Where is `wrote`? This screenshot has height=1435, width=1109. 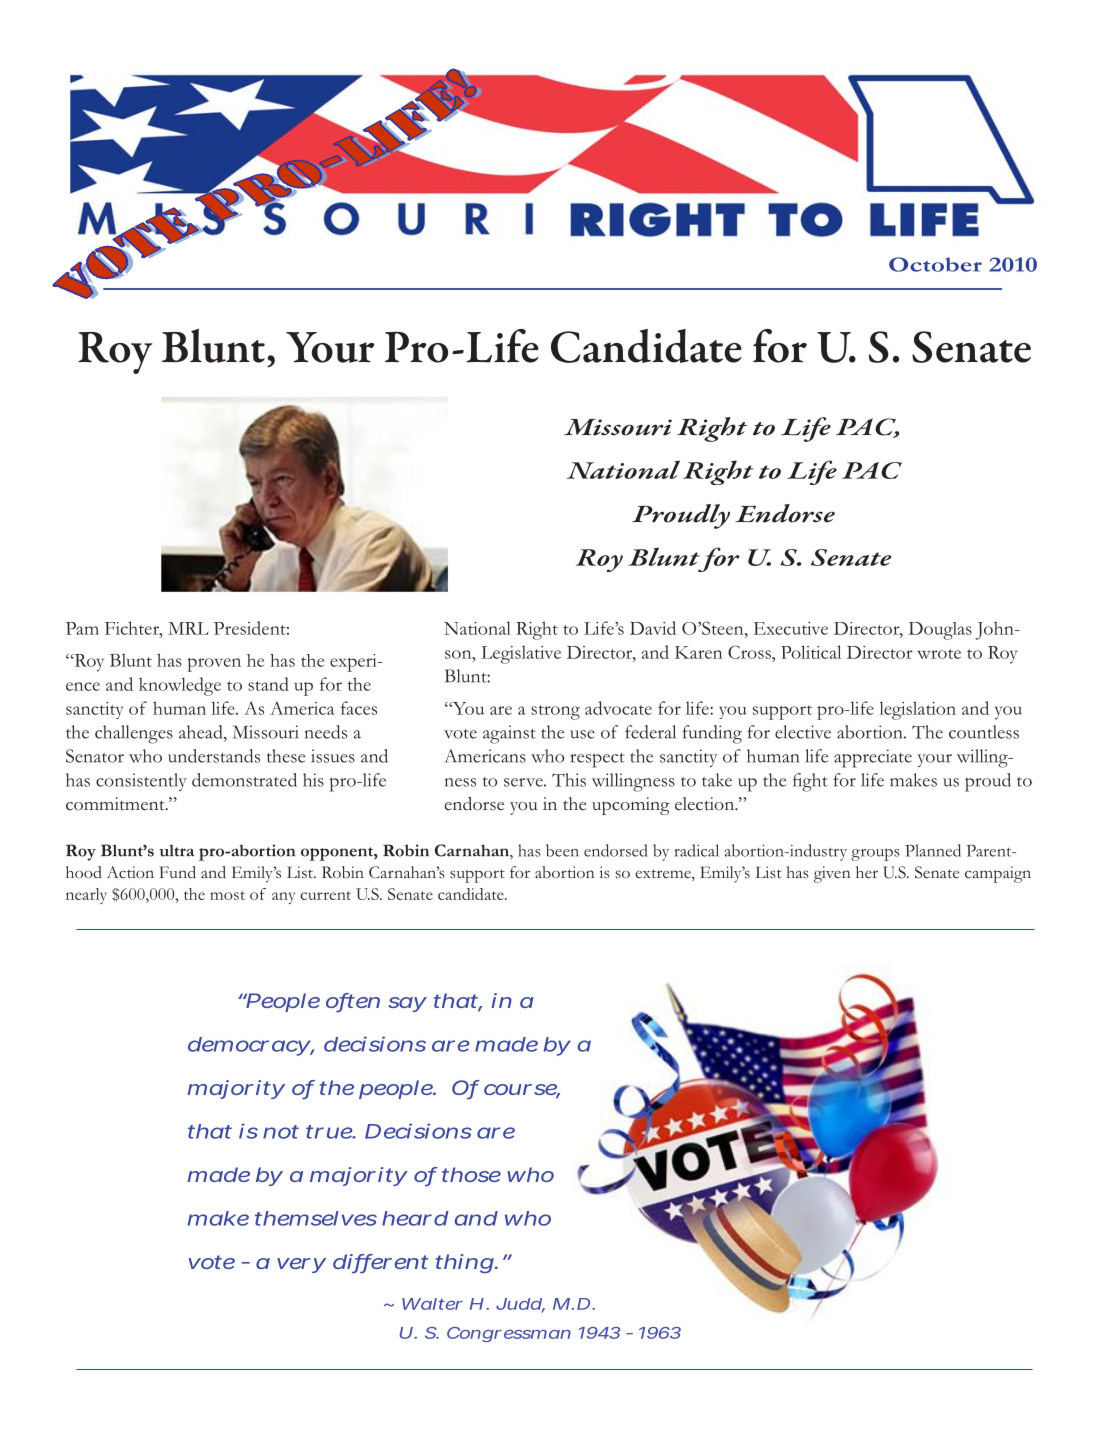
wrote is located at coordinates (939, 654).
